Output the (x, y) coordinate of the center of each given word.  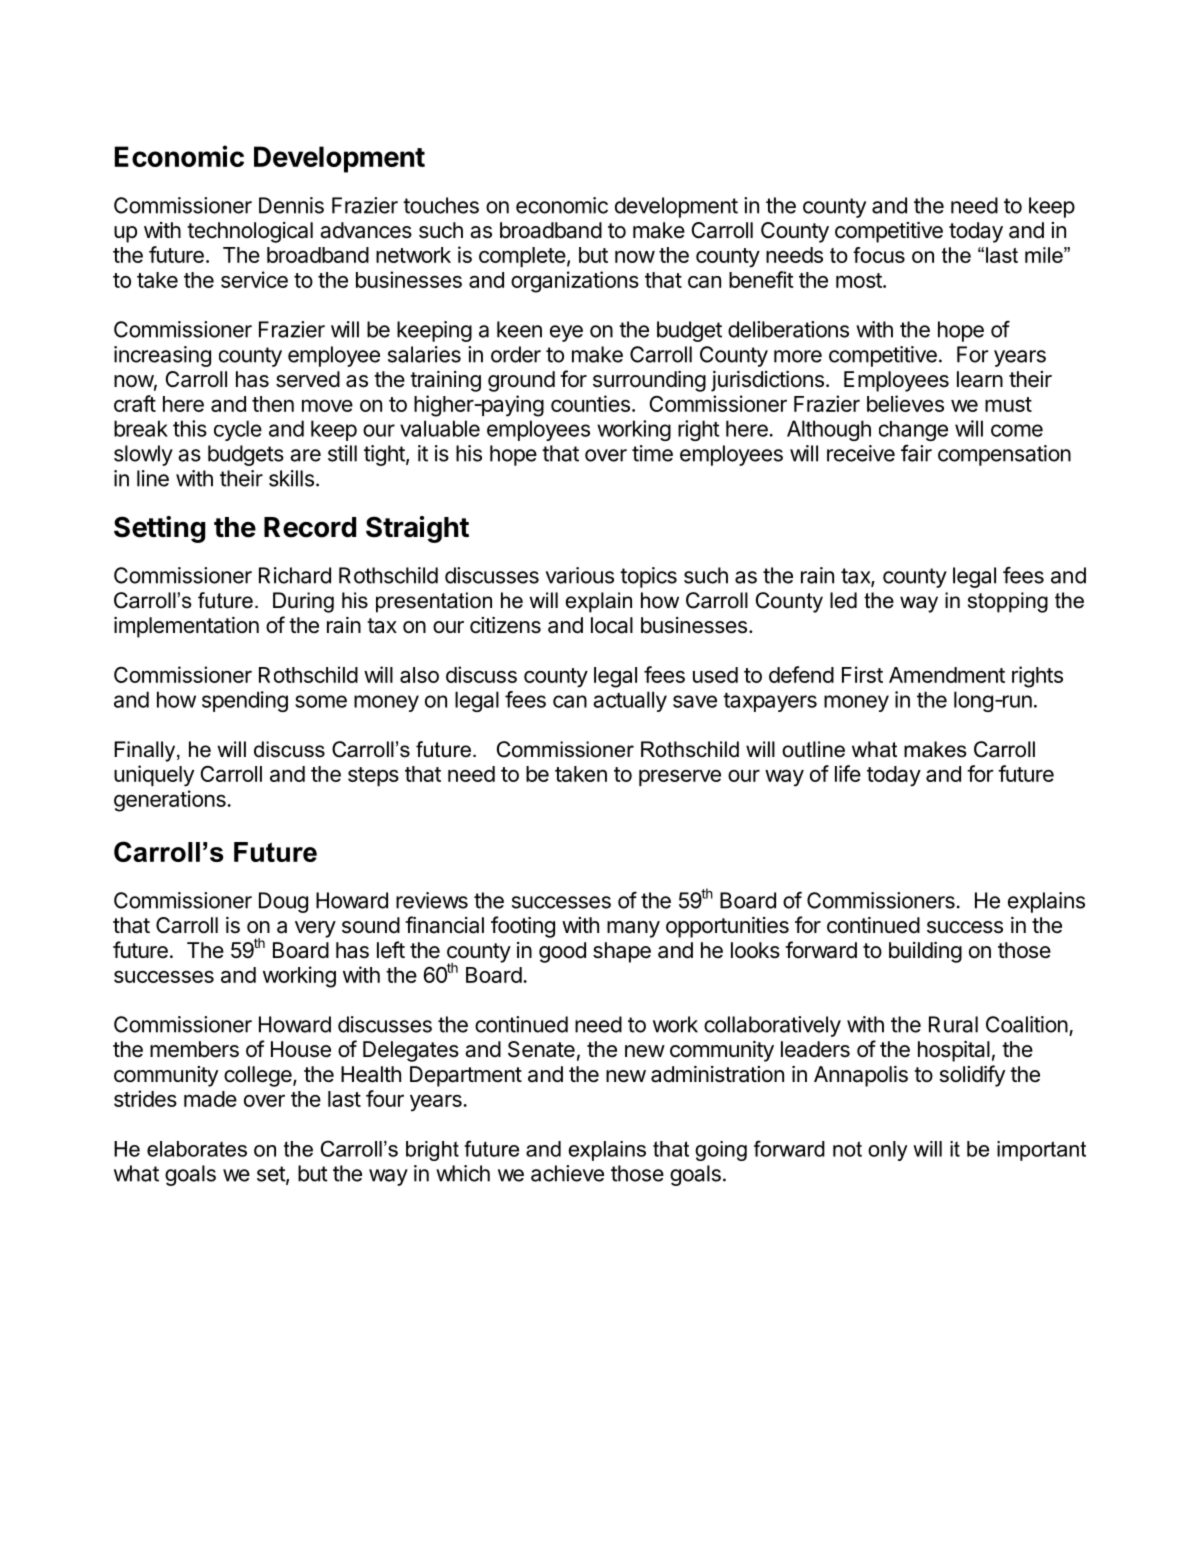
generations (171, 801)
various (580, 575)
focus (879, 255)
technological (250, 232)
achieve (567, 1173)
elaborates (197, 1149)
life (848, 773)
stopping (1008, 602)
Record (310, 527)
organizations (575, 282)
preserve (680, 777)
